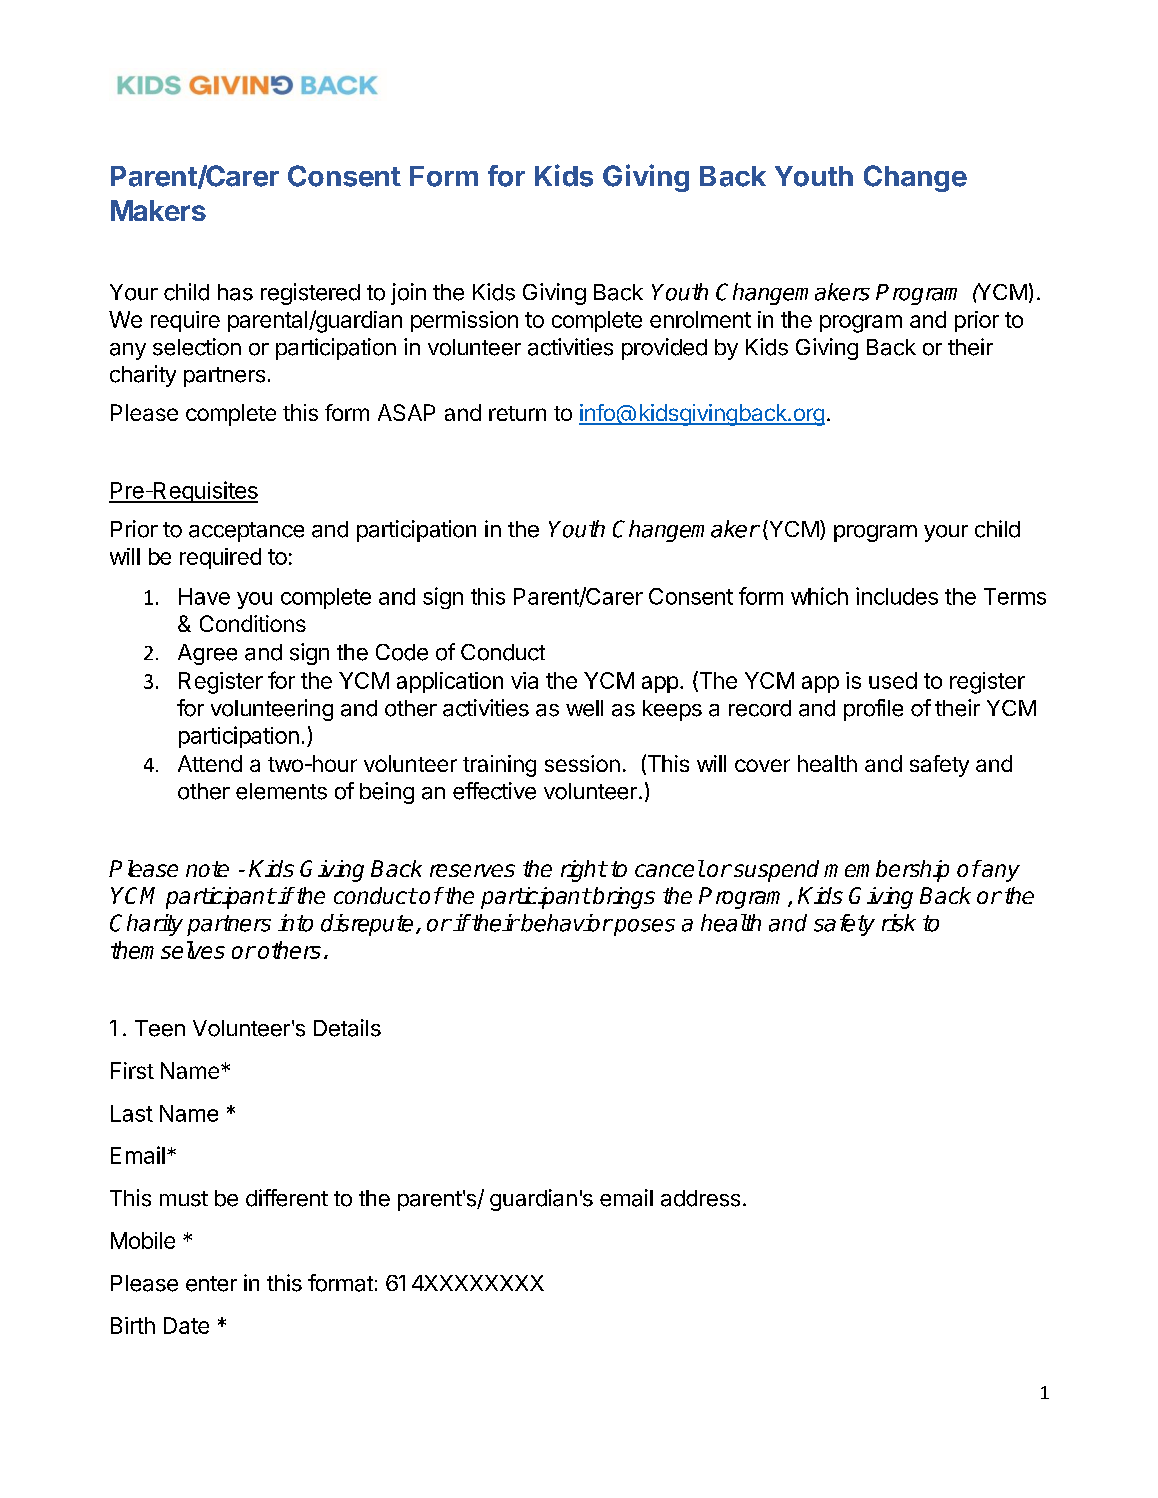 The width and height of the screenshot is (1158, 1498). Describe the element at coordinates (886, 871) in the screenshot. I see `membership` at that location.
